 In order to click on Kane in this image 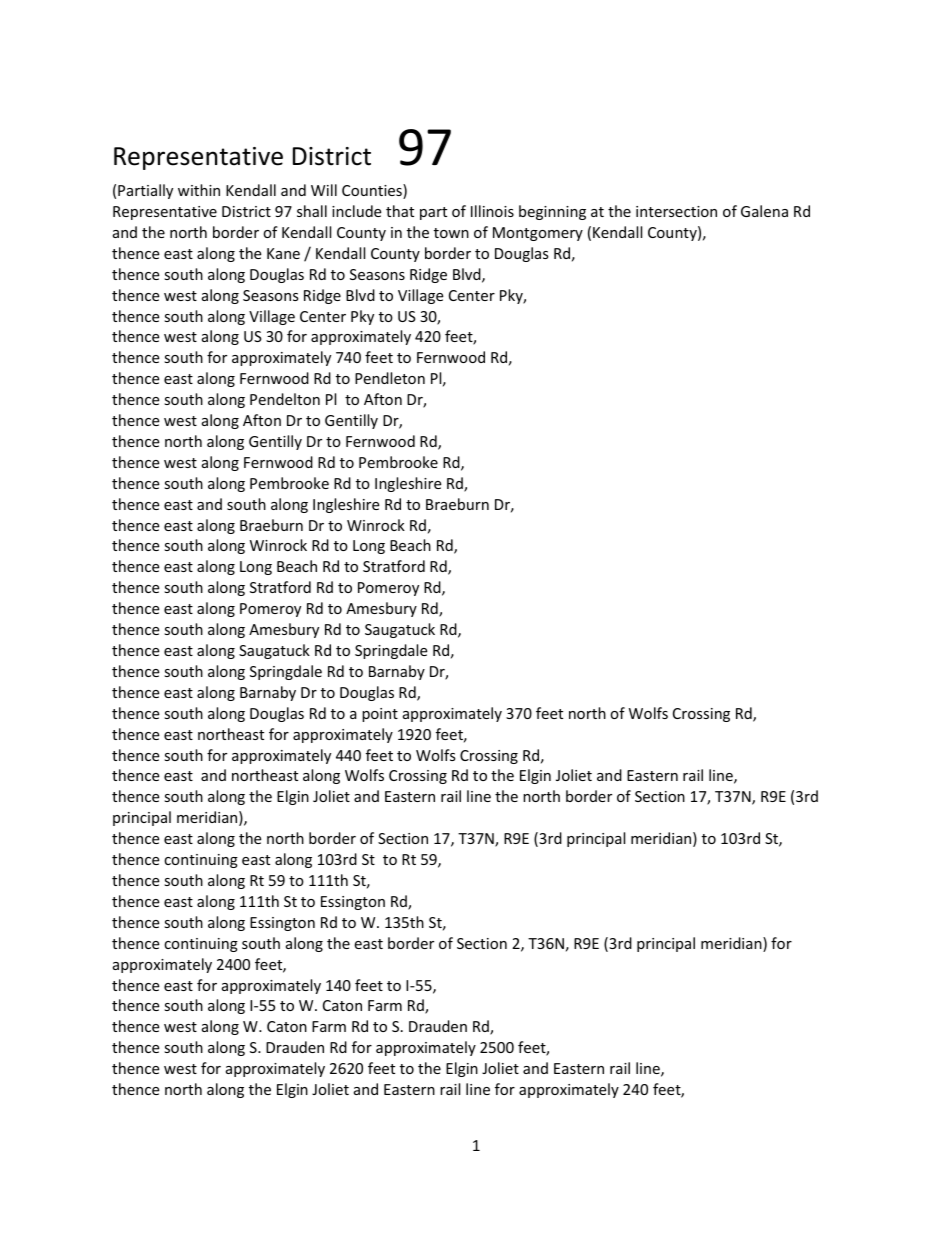, I will do `click(283, 253)`.
